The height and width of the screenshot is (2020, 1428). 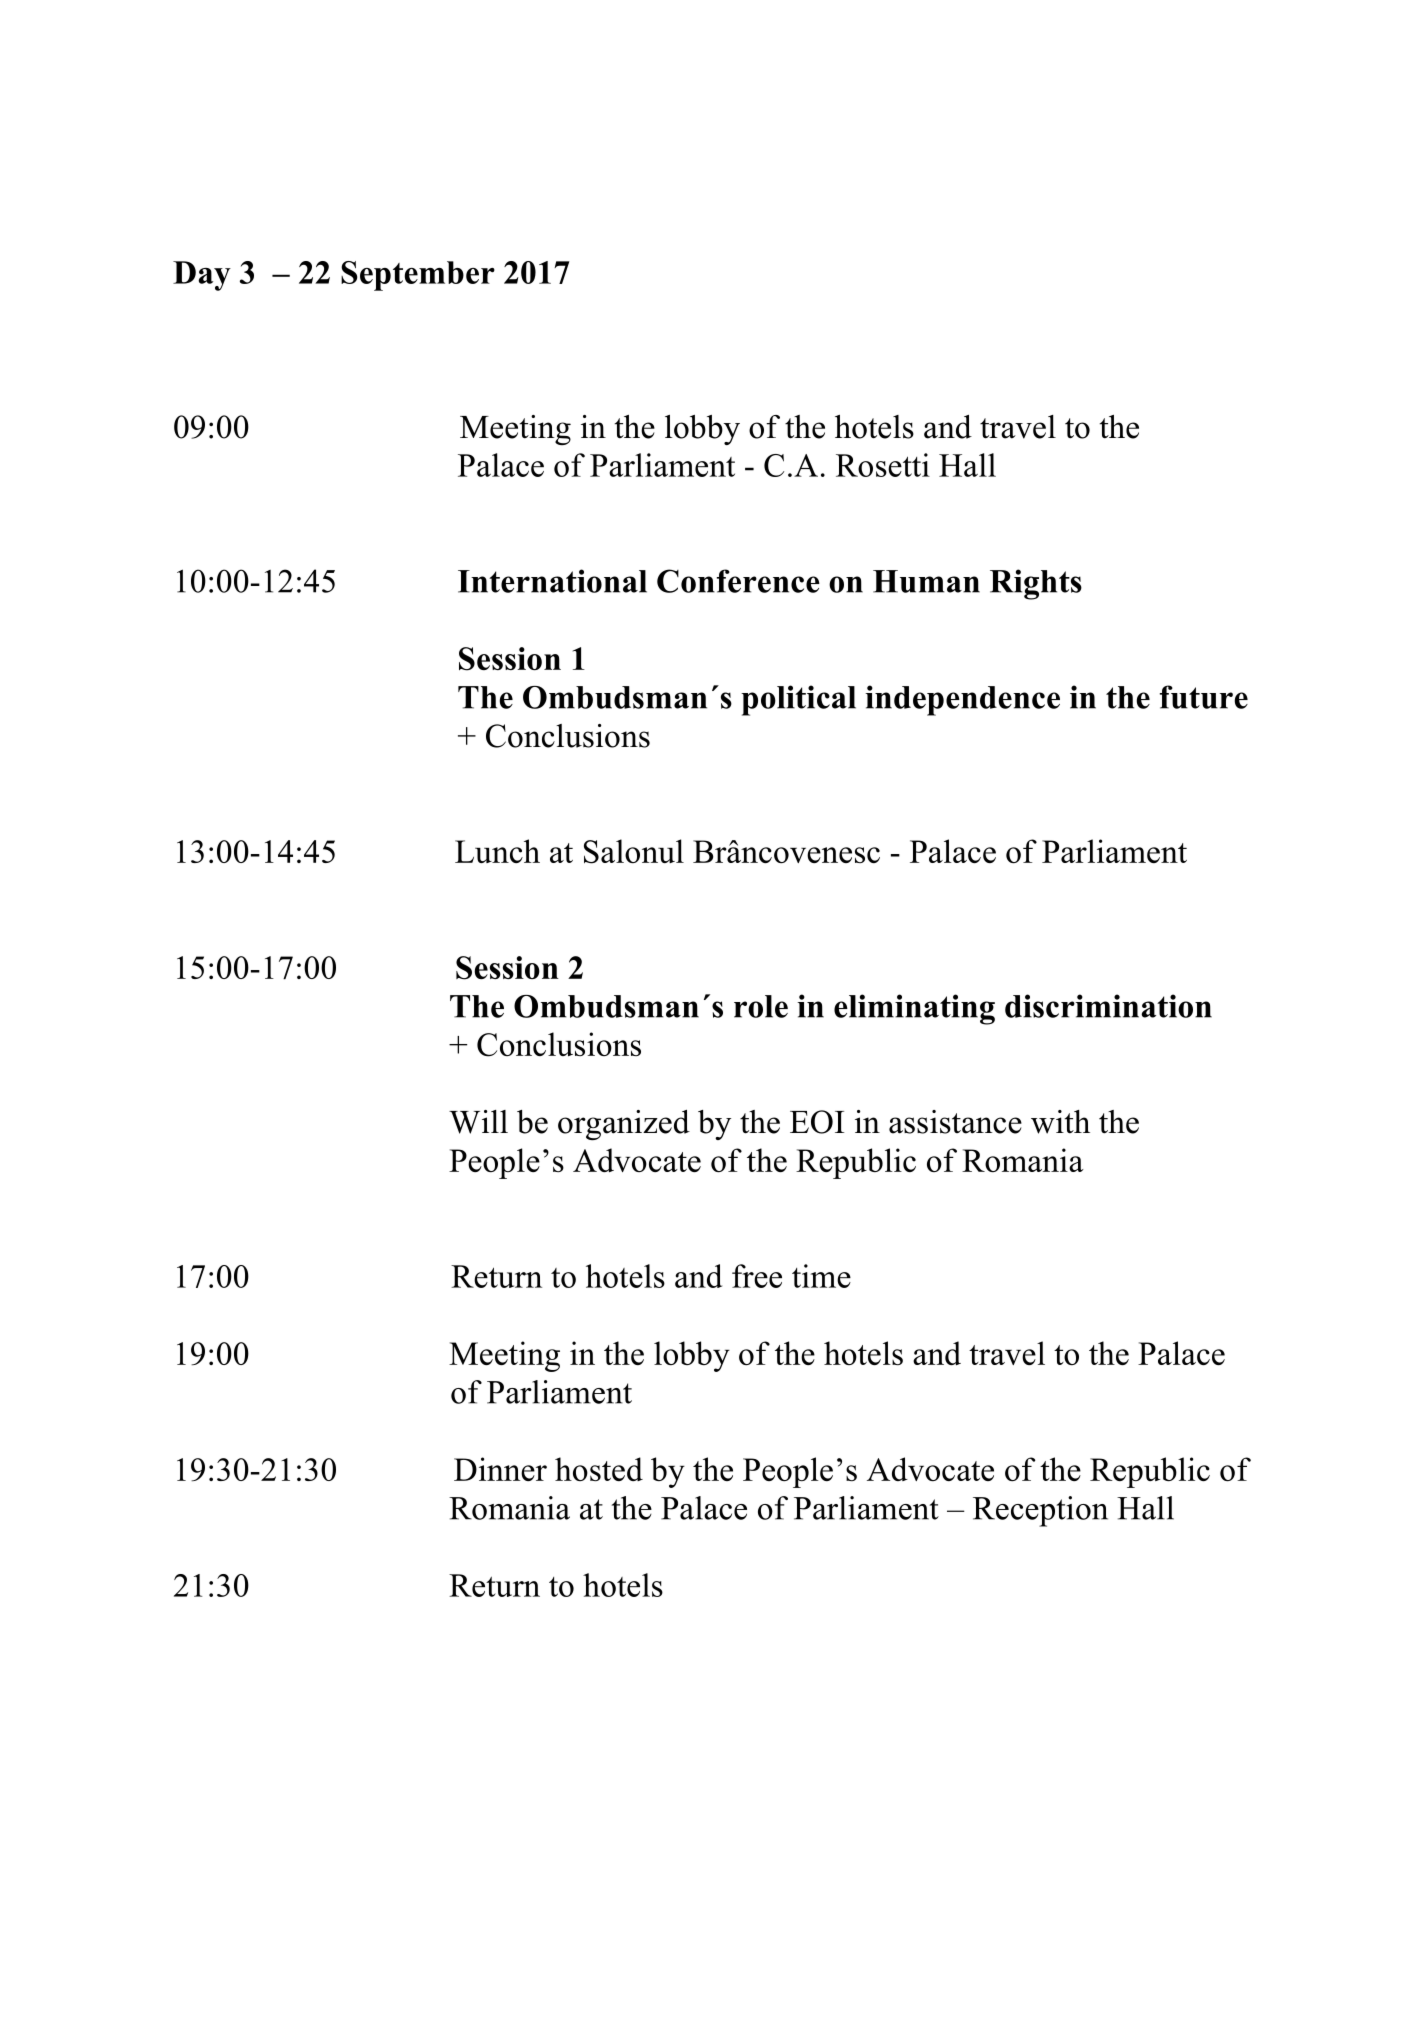 What do you see at coordinates (1040, 1511) in the screenshot?
I see `Reception` at bounding box center [1040, 1511].
